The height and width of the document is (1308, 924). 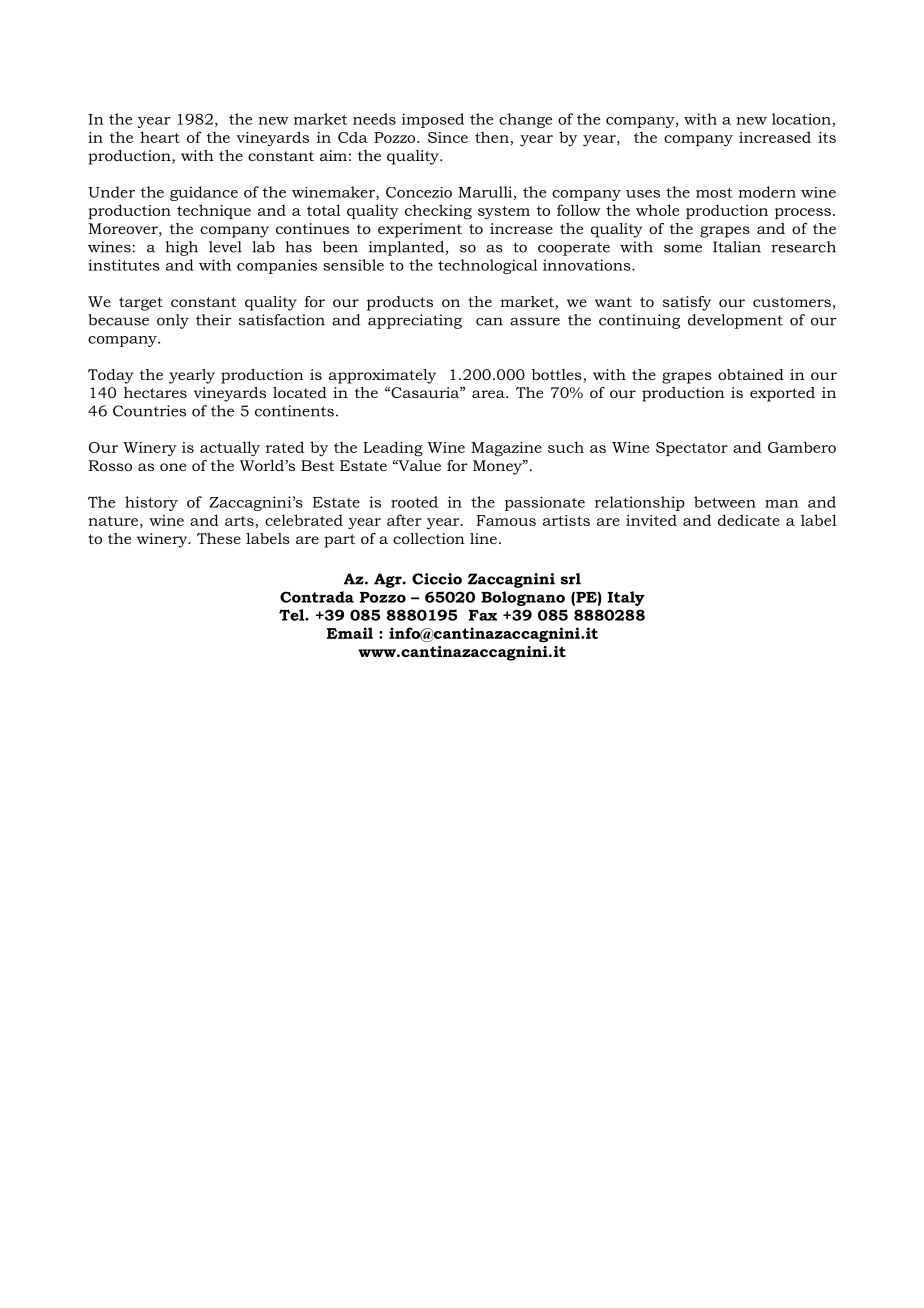 I want to click on customers, so click(x=792, y=302).
